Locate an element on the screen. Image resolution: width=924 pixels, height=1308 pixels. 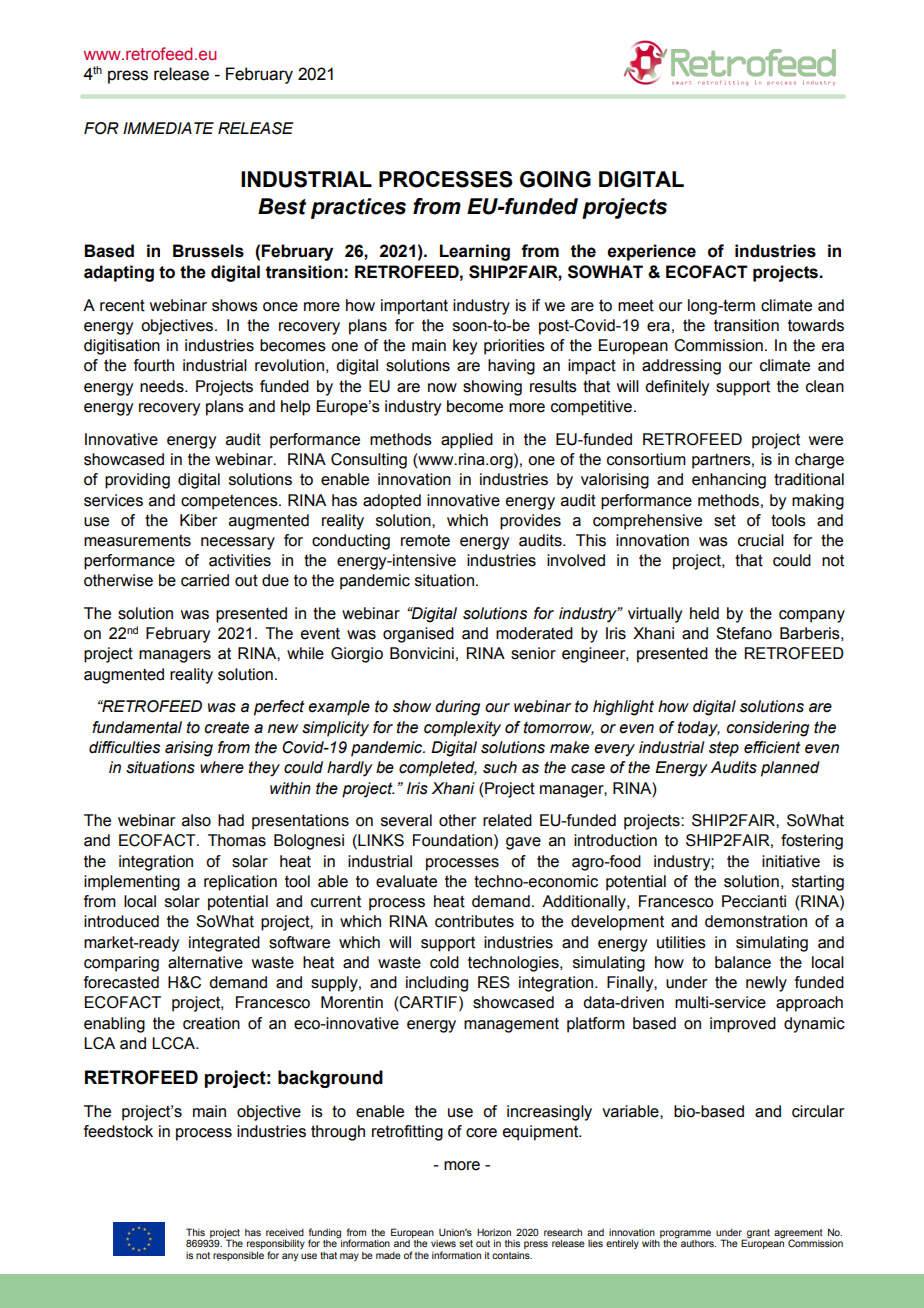
evaluate is located at coordinates (406, 881).
